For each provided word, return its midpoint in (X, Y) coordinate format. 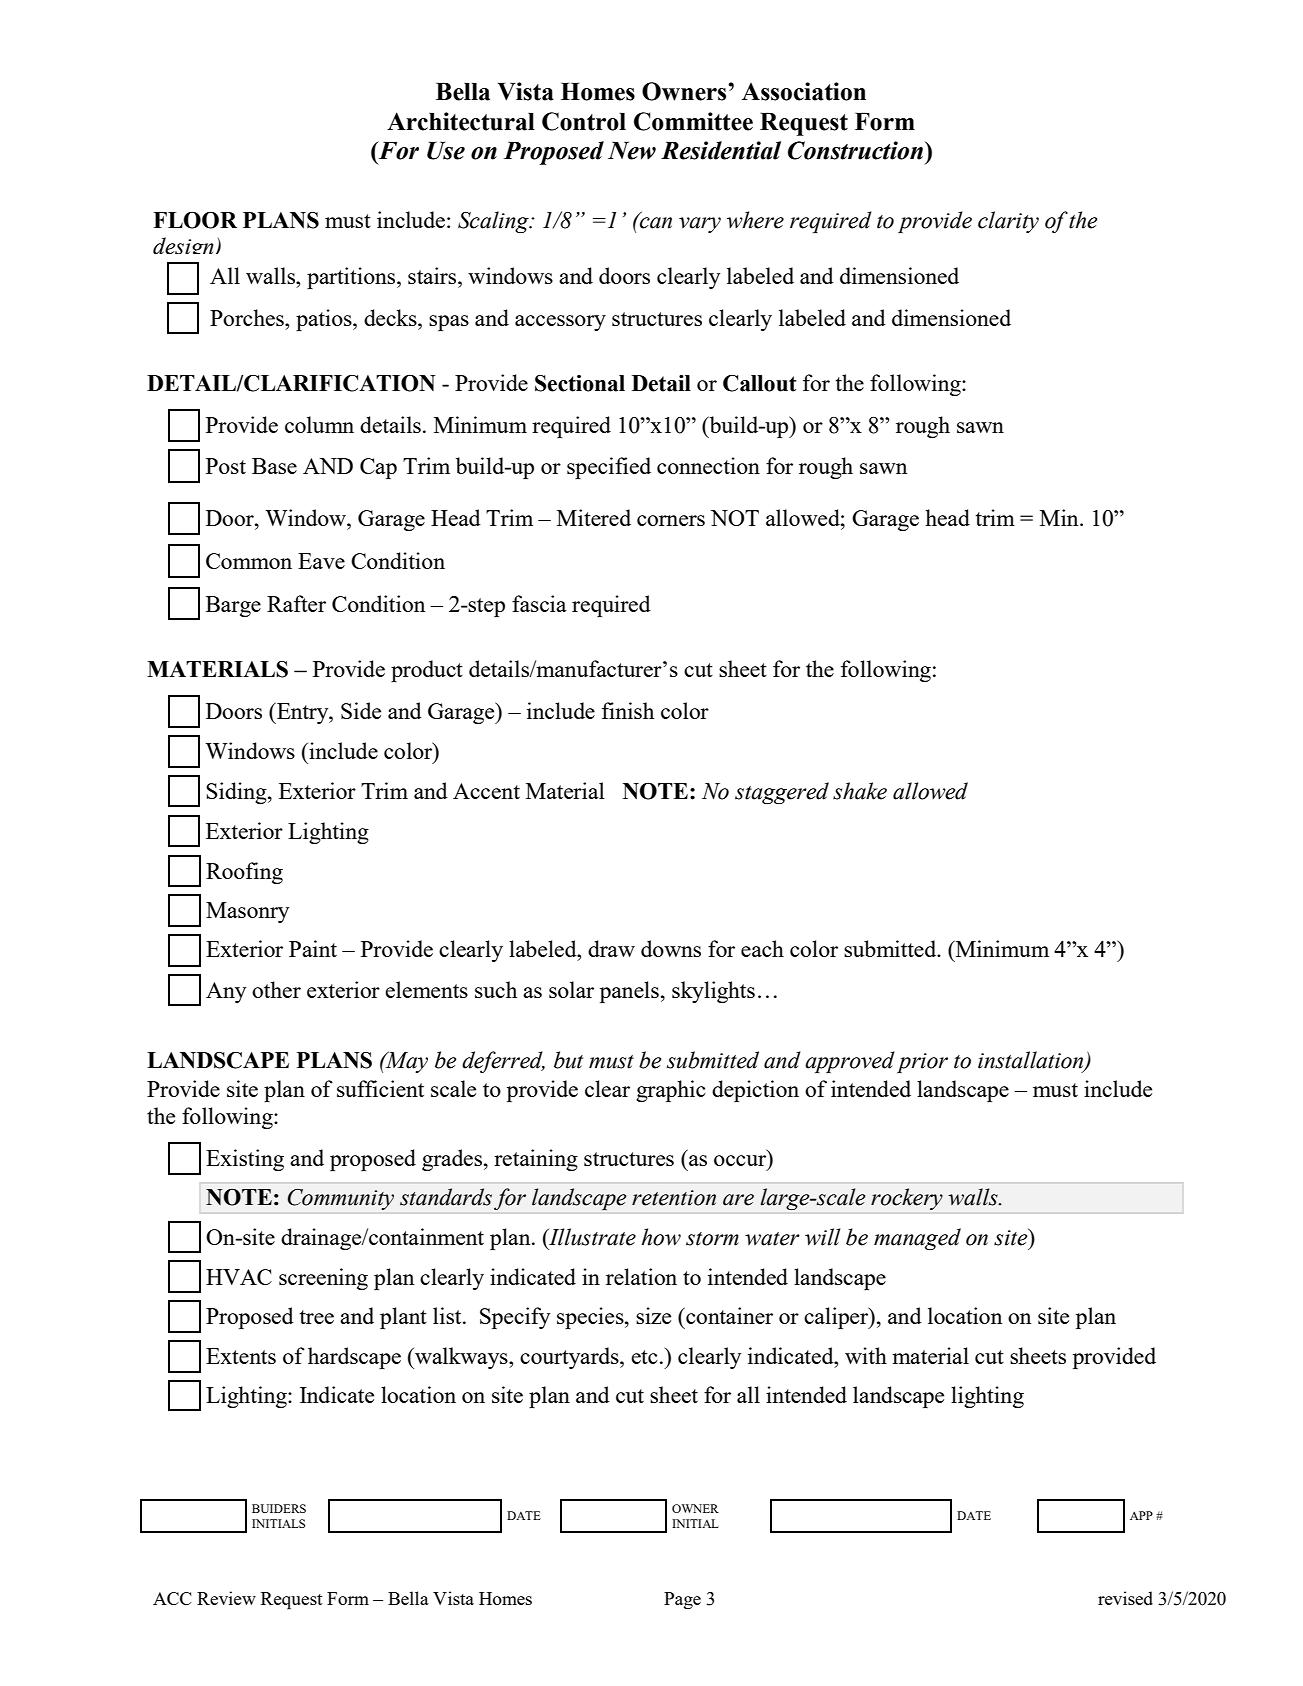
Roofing (244, 873)
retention (674, 1198)
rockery (907, 1199)
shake (860, 791)
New (632, 151)
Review (226, 1598)
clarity (1008, 222)
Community (341, 1199)
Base (274, 466)
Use (446, 151)
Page (682, 1600)
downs (671, 948)
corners (671, 520)
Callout (760, 383)
